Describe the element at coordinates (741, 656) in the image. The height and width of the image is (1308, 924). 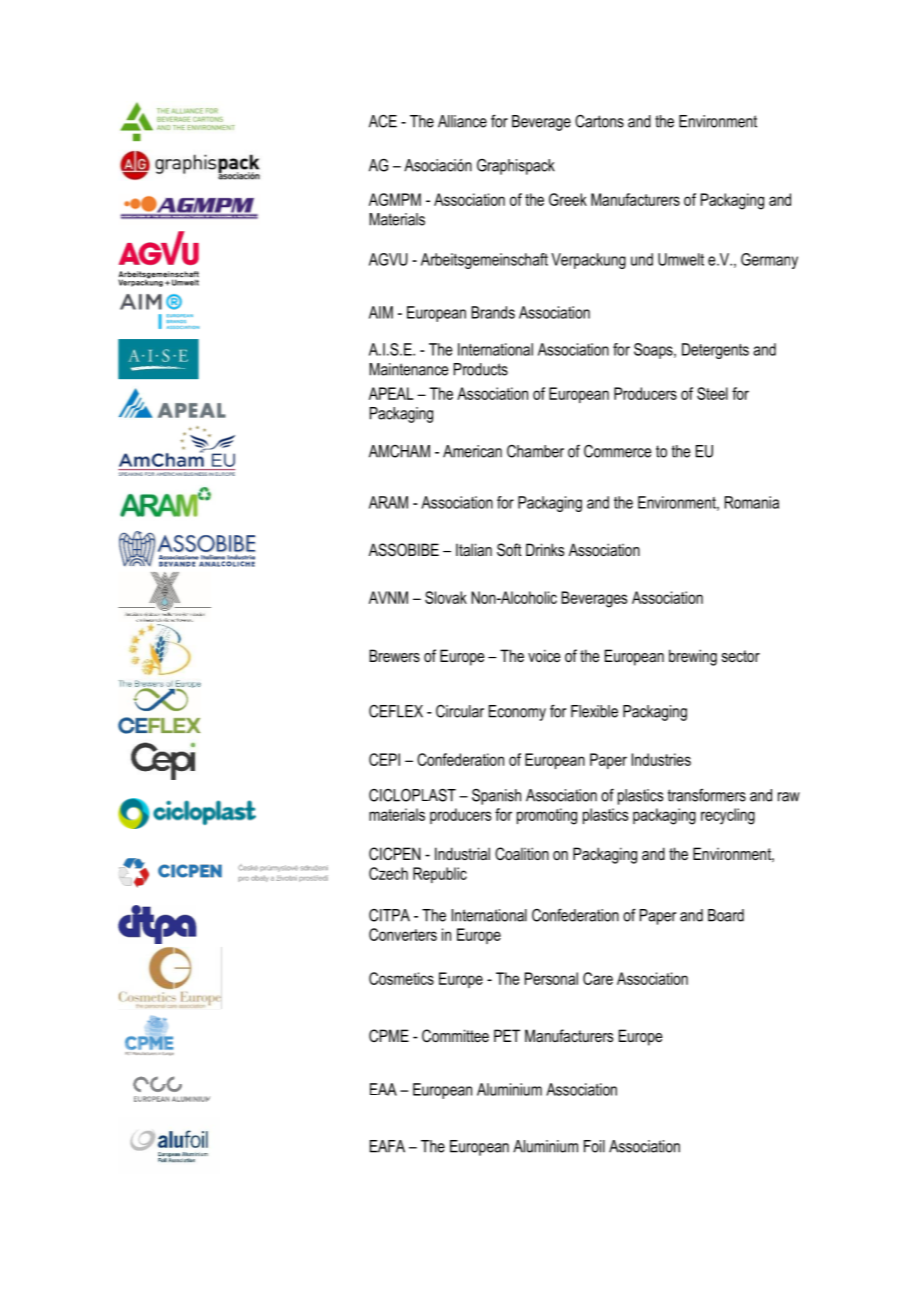
I see `sector` at that location.
